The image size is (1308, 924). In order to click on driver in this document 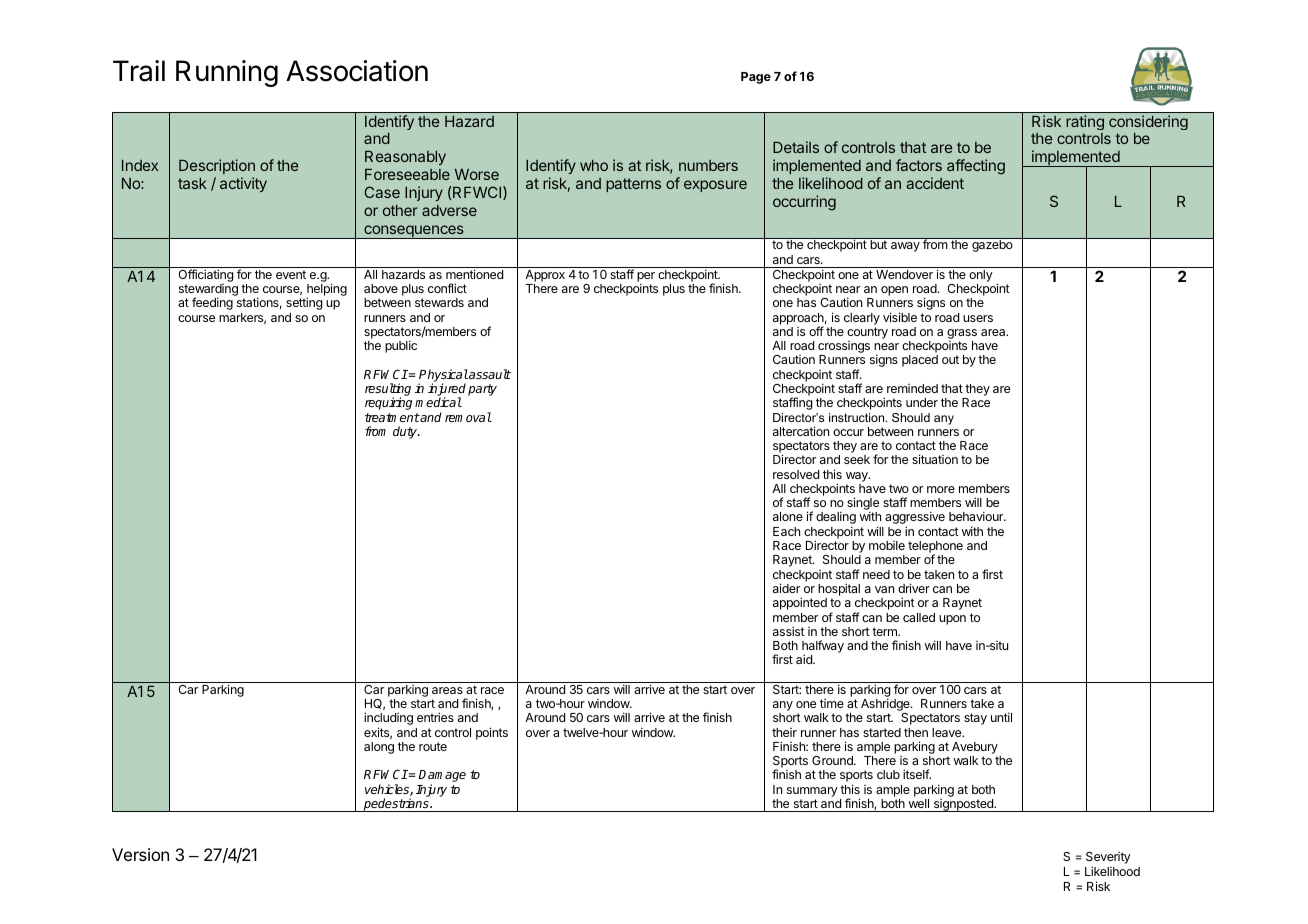, I will do `click(914, 588)`.
